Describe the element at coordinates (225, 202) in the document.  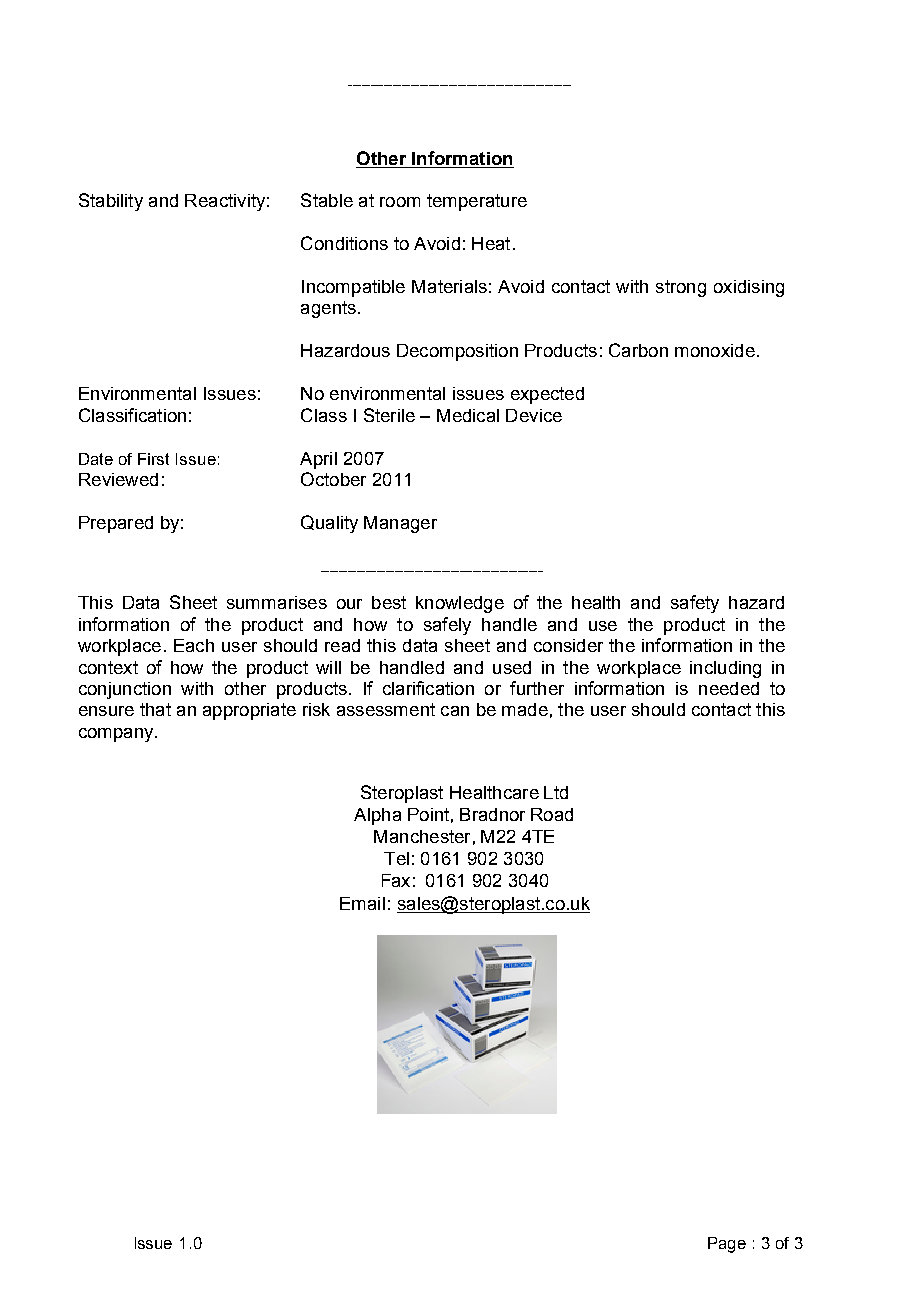
I see `Reactivity` at that location.
